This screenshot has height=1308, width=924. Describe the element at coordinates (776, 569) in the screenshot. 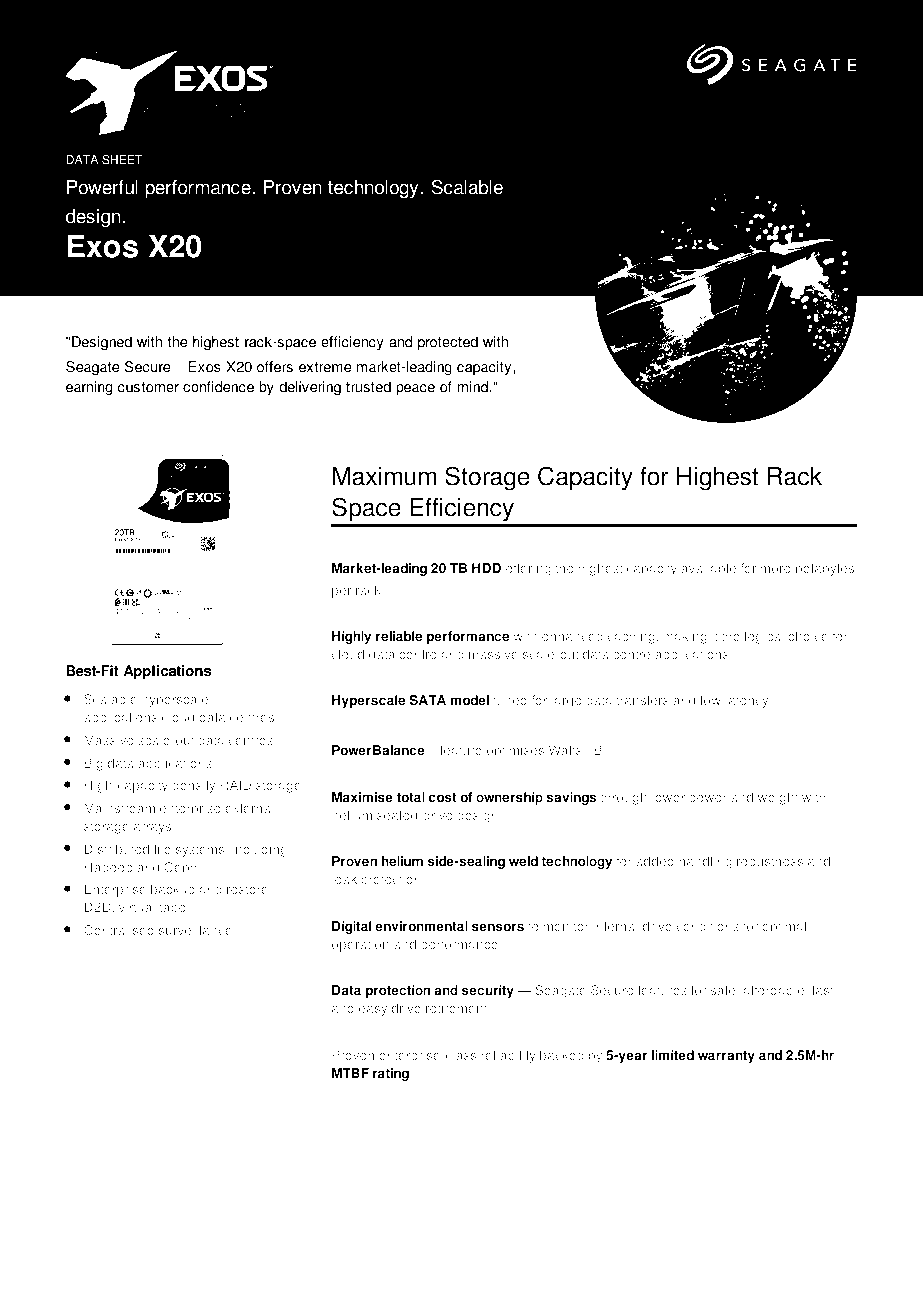

I see `more` at that location.
